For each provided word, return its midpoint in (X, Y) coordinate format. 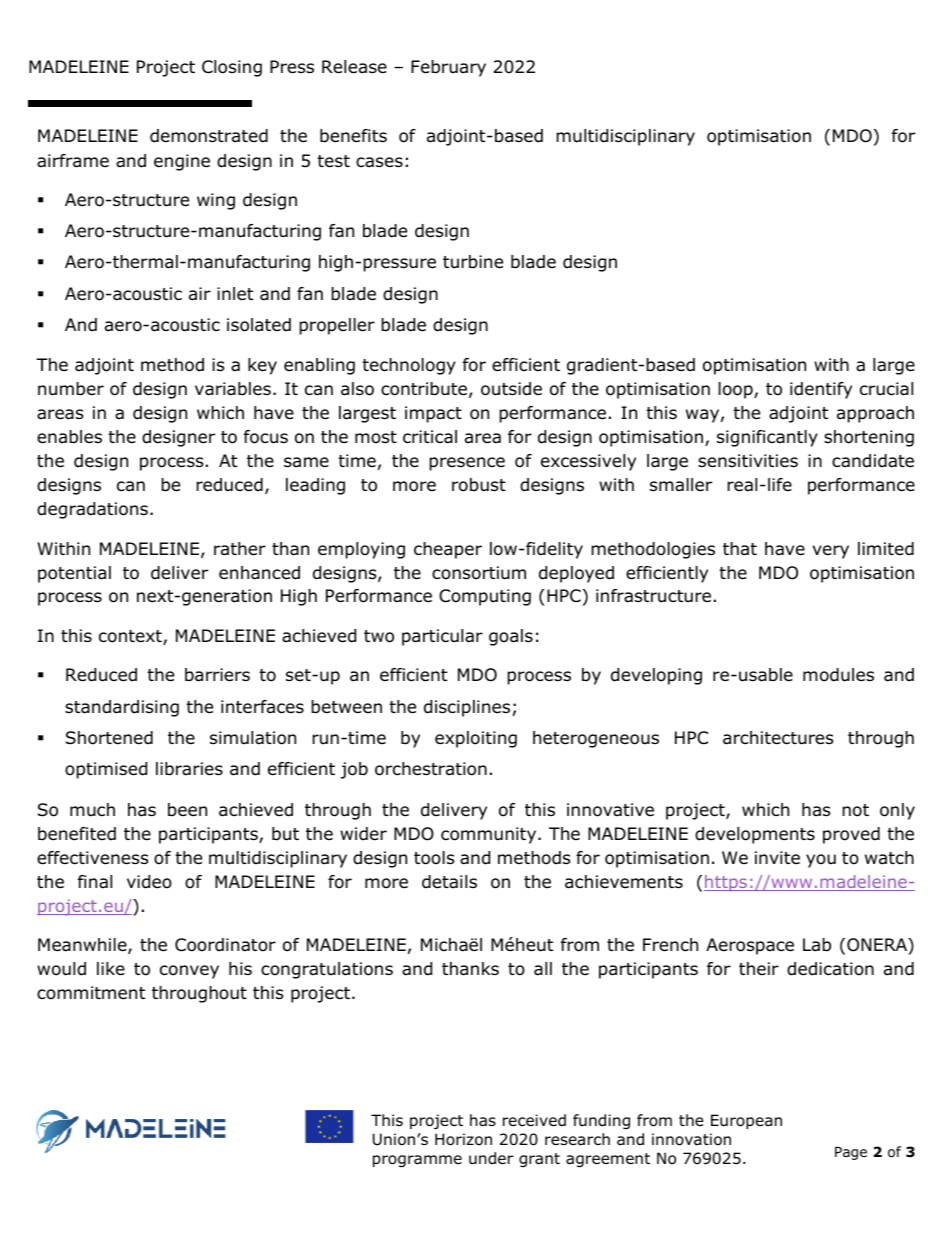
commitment (91, 993)
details (449, 882)
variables (233, 389)
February (448, 68)
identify (821, 390)
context (131, 637)
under (491, 1158)
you (821, 861)
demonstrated (209, 136)
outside (511, 389)
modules (838, 675)
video (149, 882)
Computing (485, 597)
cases (379, 162)
